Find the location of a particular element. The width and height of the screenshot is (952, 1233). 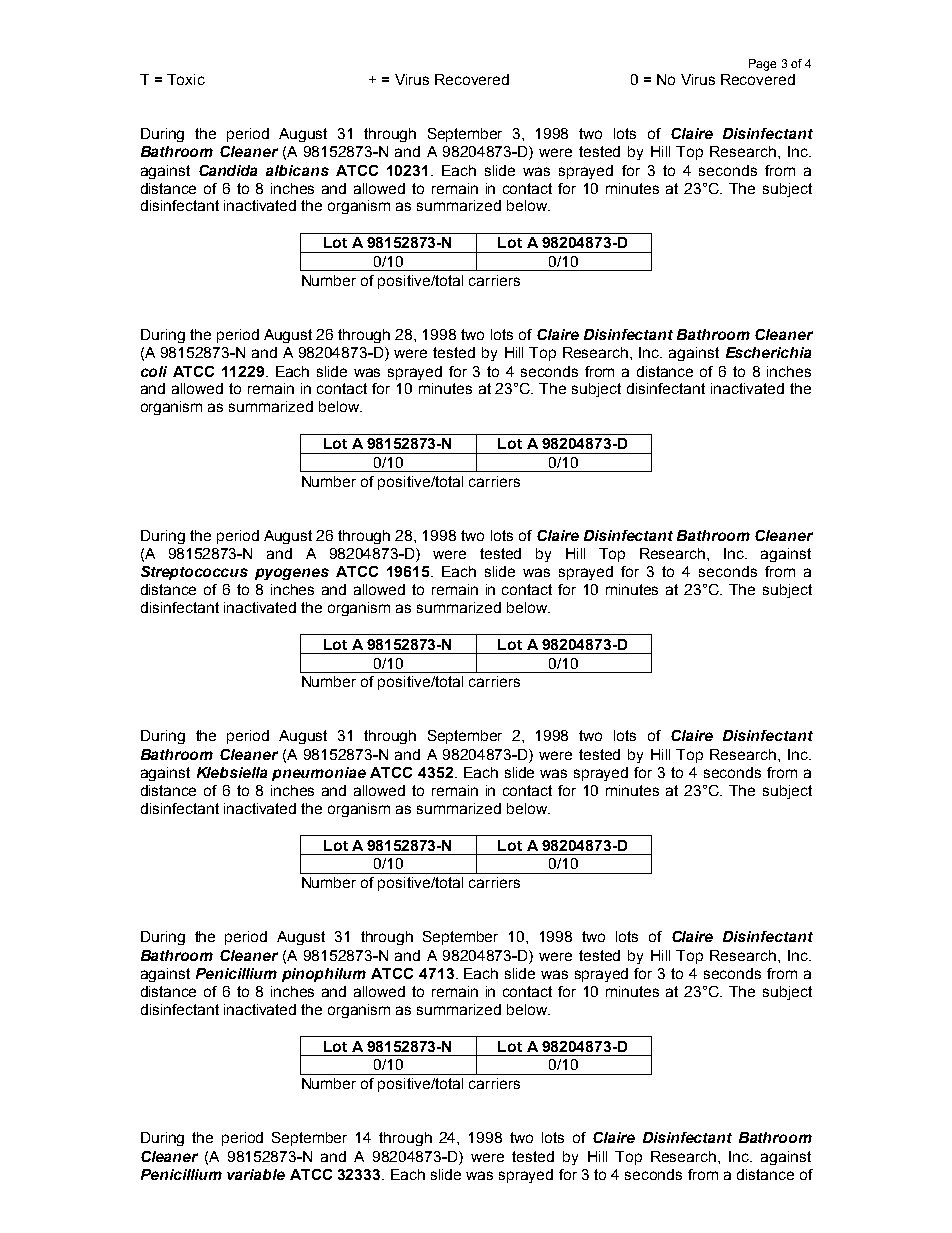

pneumoniae is located at coordinates (319, 774).
